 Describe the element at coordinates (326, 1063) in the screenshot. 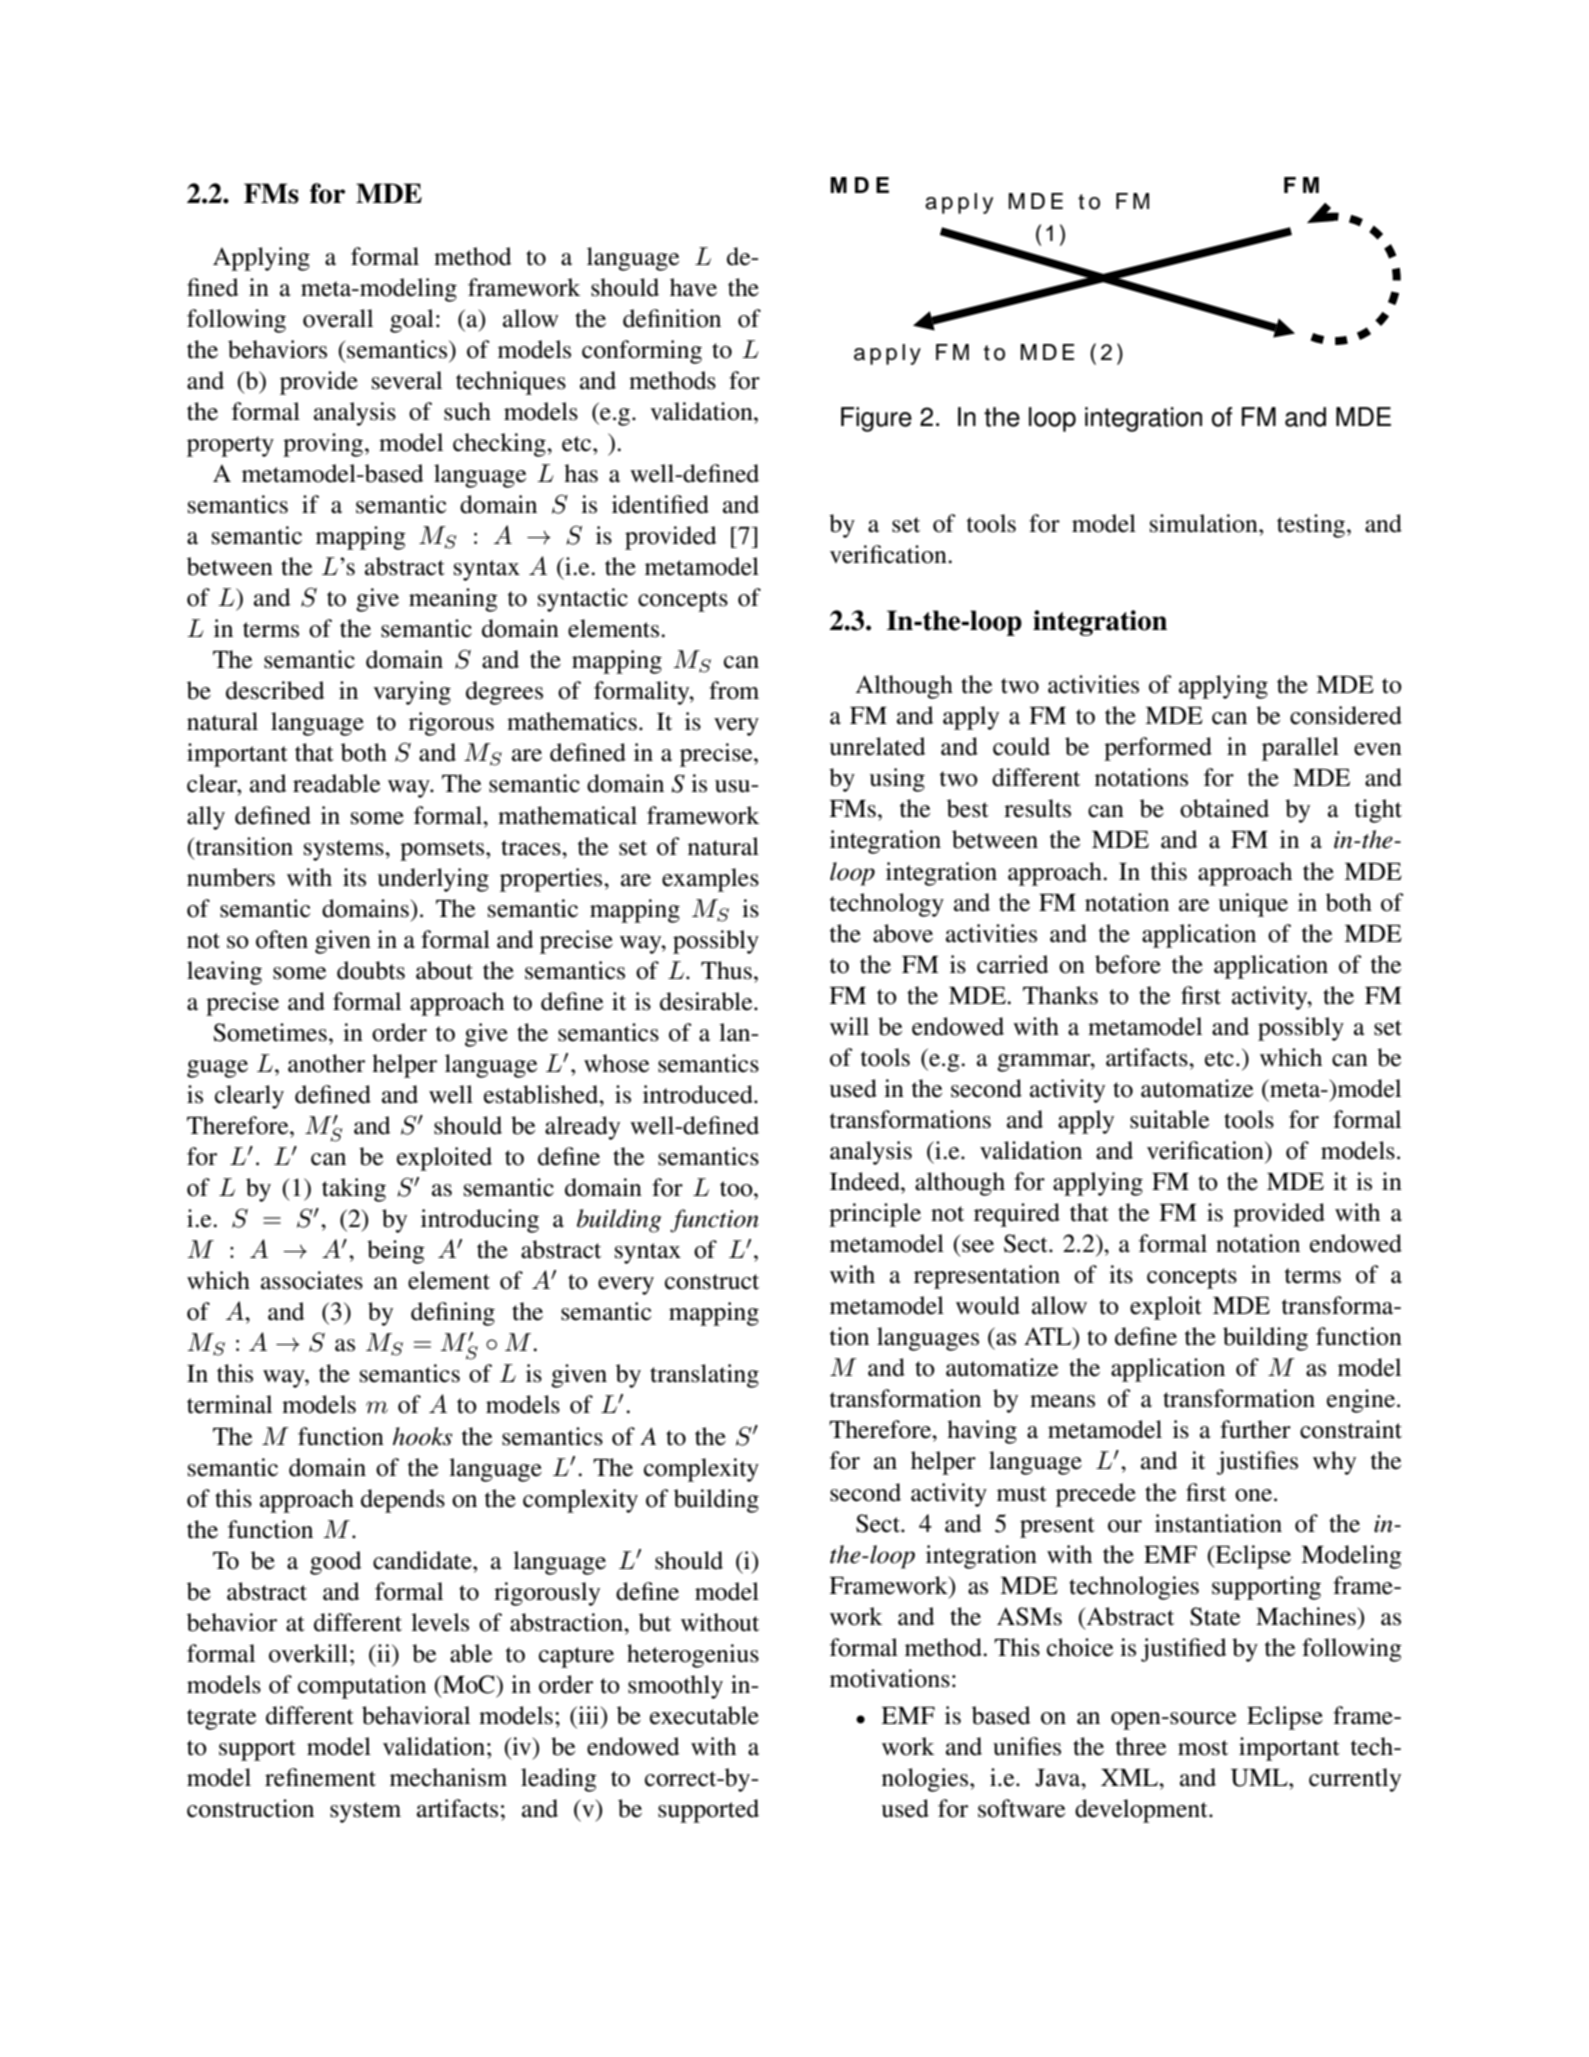

I see `another` at that location.
